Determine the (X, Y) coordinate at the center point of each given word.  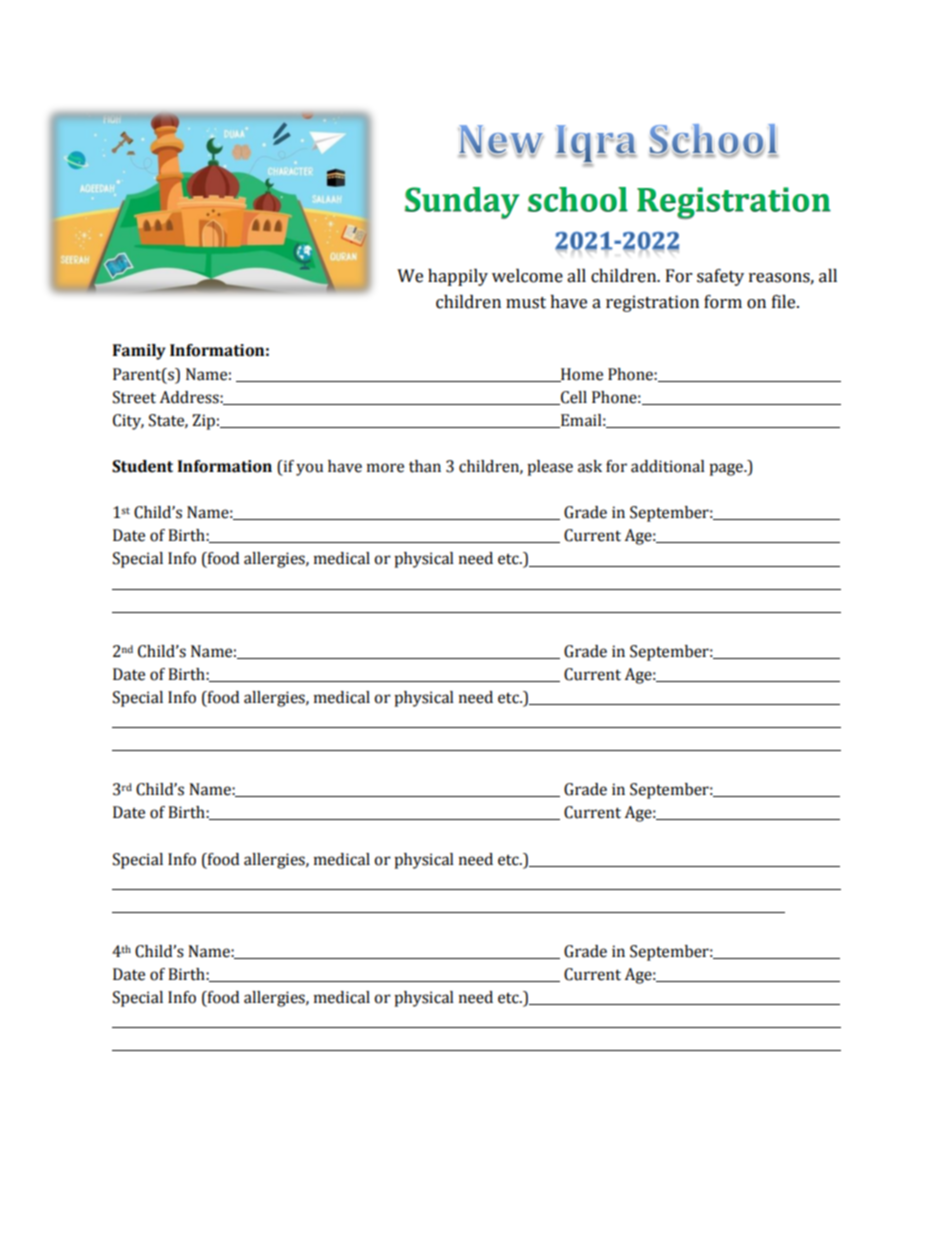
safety (720, 277)
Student (142, 466)
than (425, 466)
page (727, 469)
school (578, 199)
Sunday (462, 203)
